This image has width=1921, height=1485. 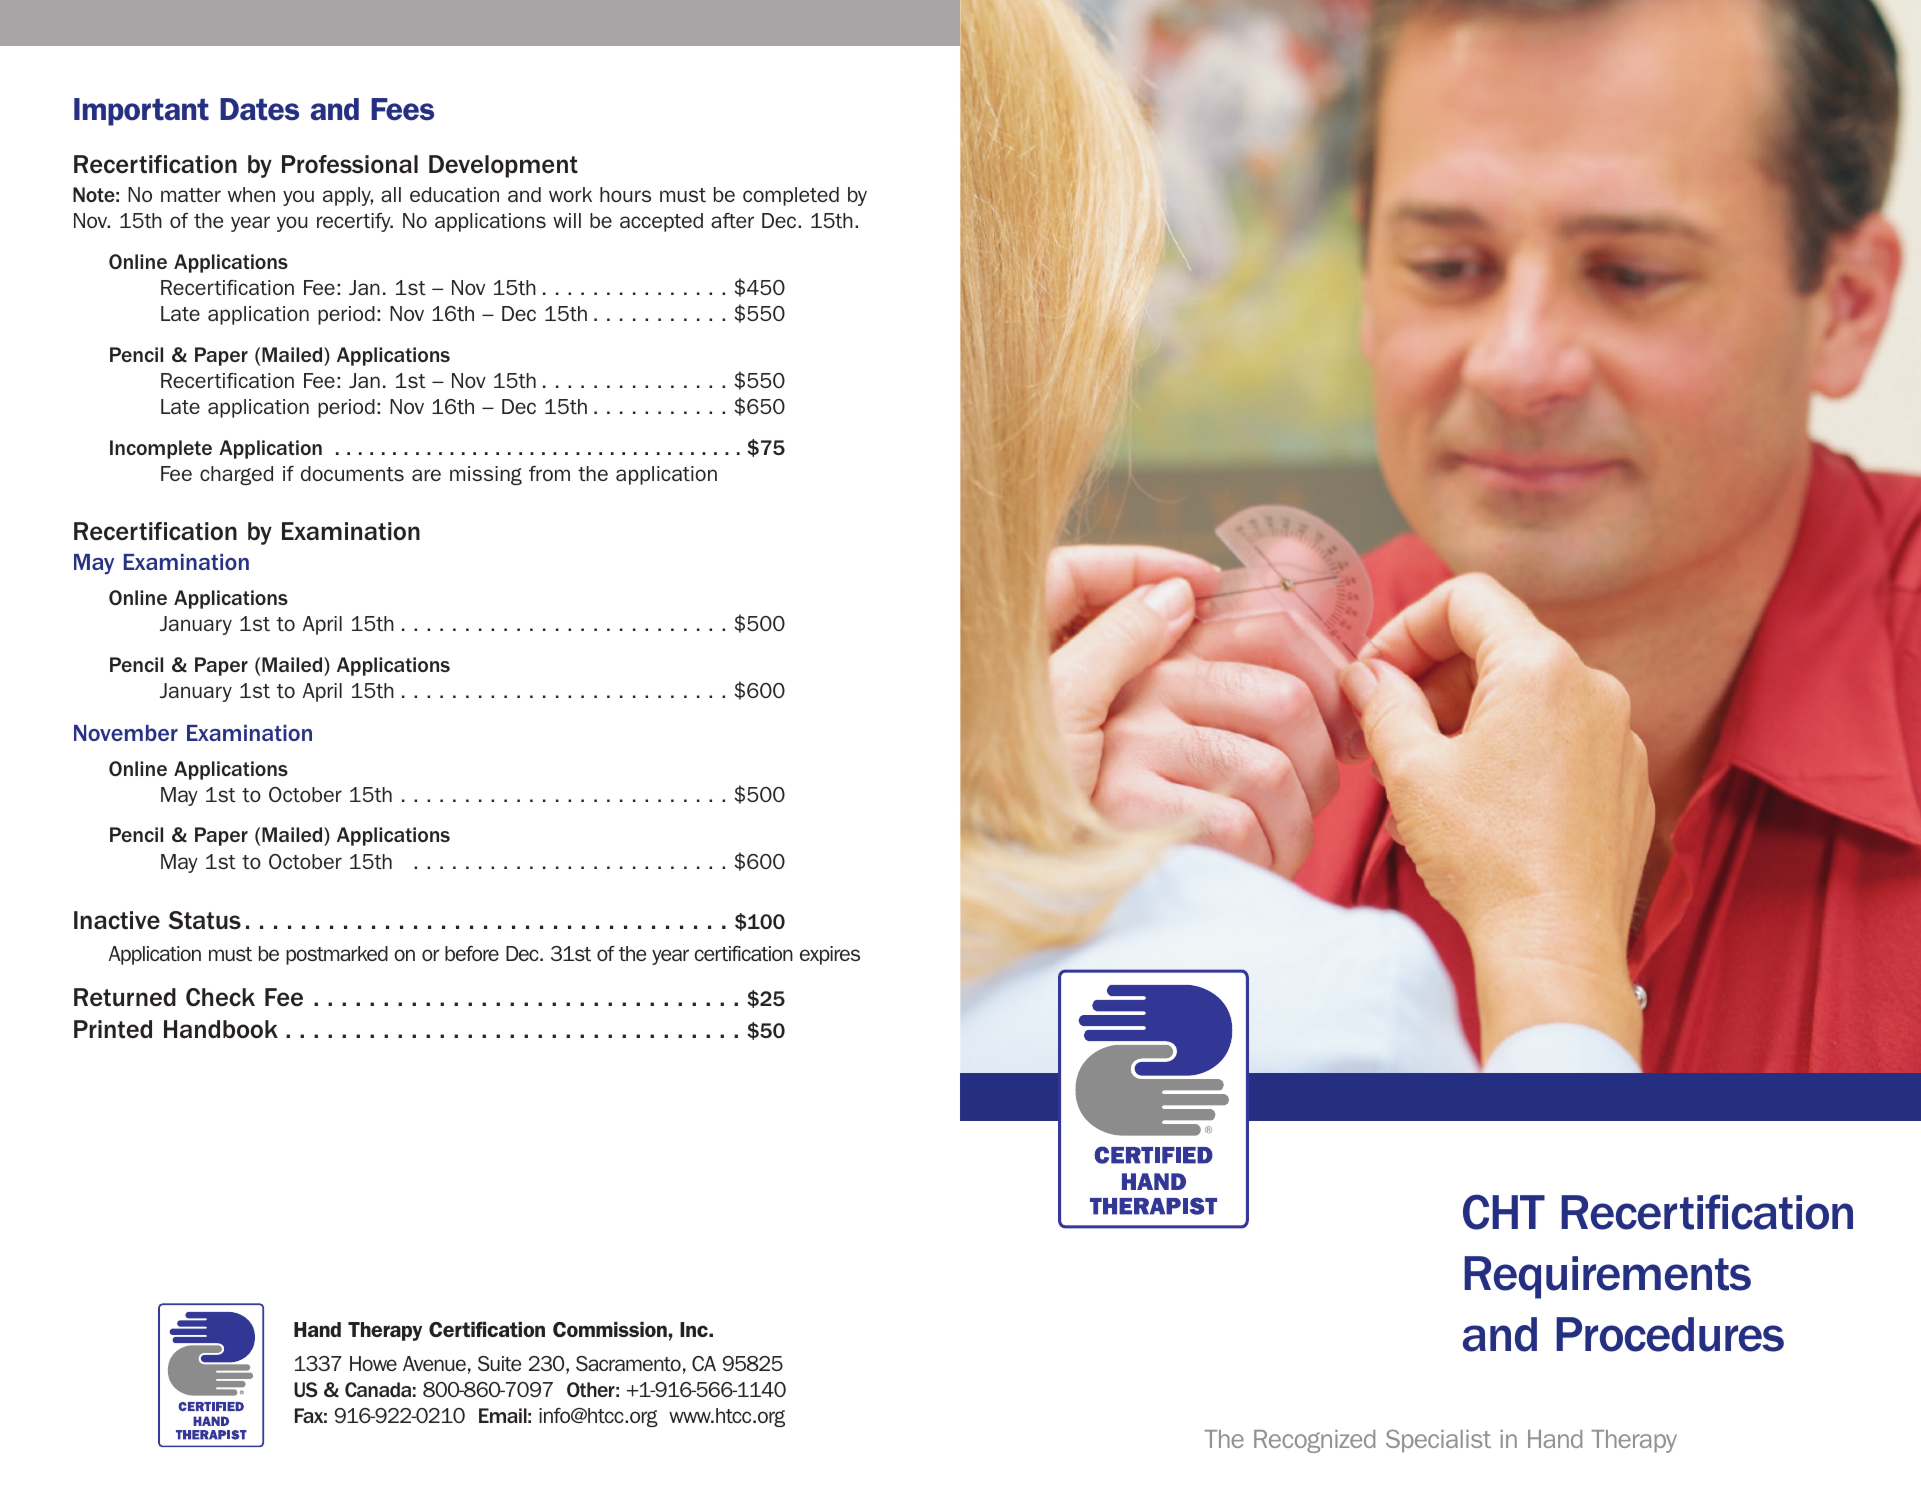 What do you see at coordinates (126, 733) in the image?
I see `November` at bounding box center [126, 733].
